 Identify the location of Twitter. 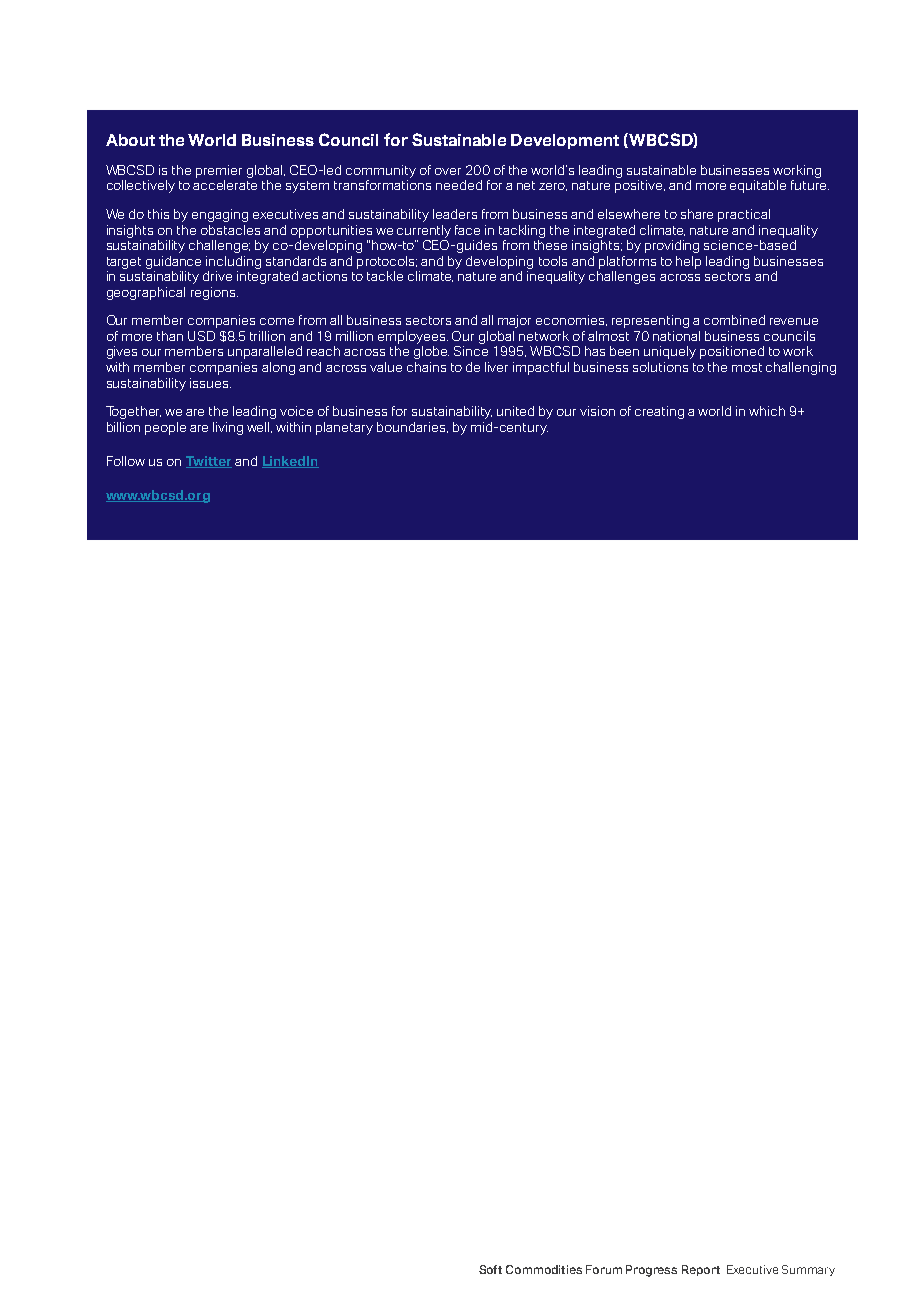
(209, 462).
